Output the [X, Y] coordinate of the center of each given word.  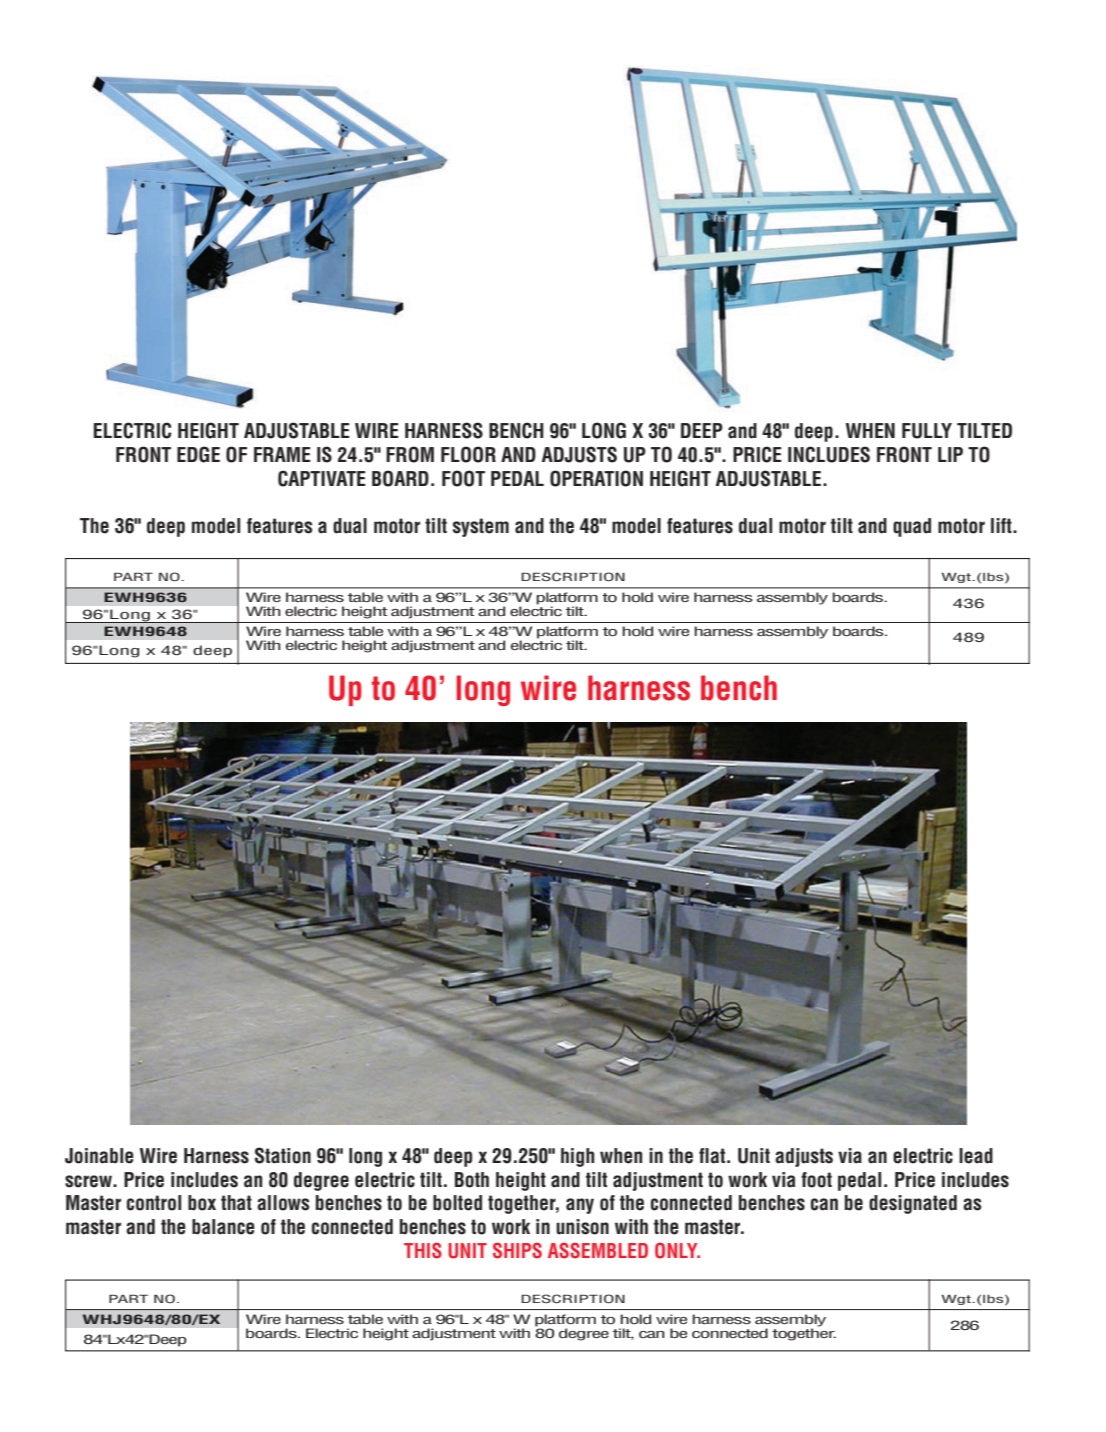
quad [912, 527]
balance [223, 1227]
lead [976, 1156]
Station [283, 1155]
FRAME [282, 454]
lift [1002, 525]
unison [582, 1227]
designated [913, 1204]
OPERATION [596, 478]
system [481, 527]
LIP [950, 454]
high [577, 1157]
